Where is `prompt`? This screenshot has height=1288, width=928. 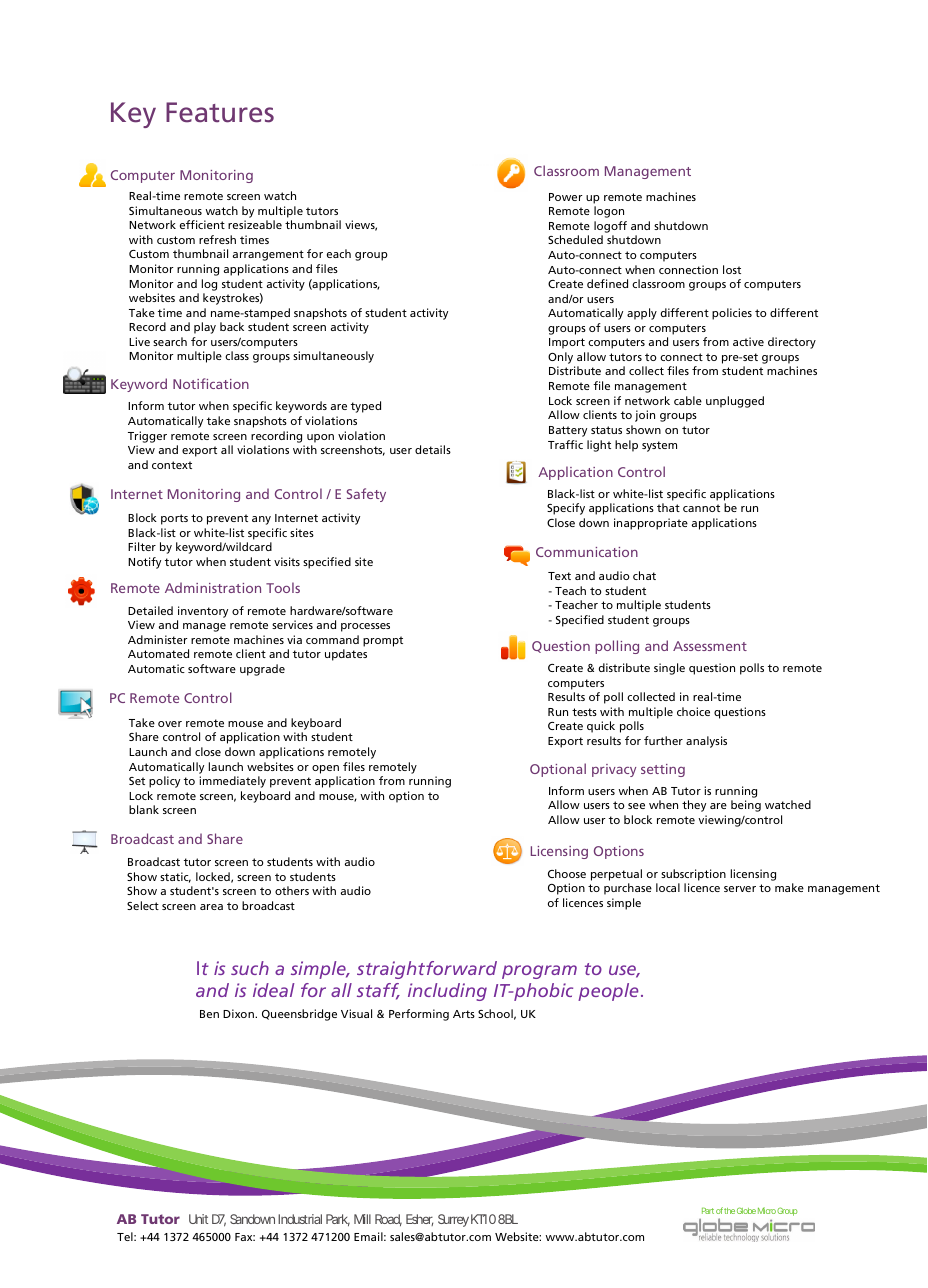 prompt is located at coordinates (383, 641).
